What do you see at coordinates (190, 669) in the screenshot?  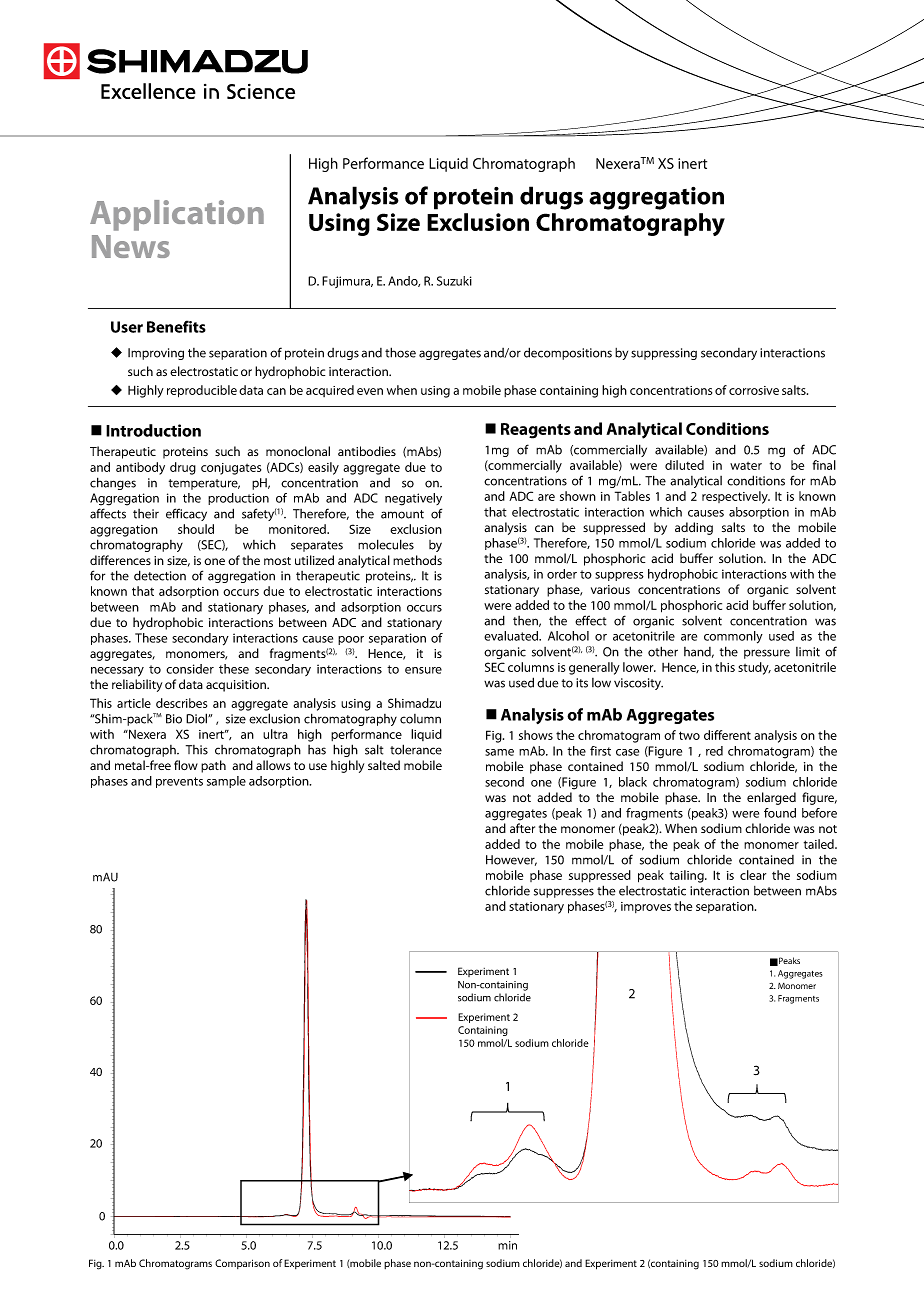 I see `consider` at bounding box center [190, 669].
